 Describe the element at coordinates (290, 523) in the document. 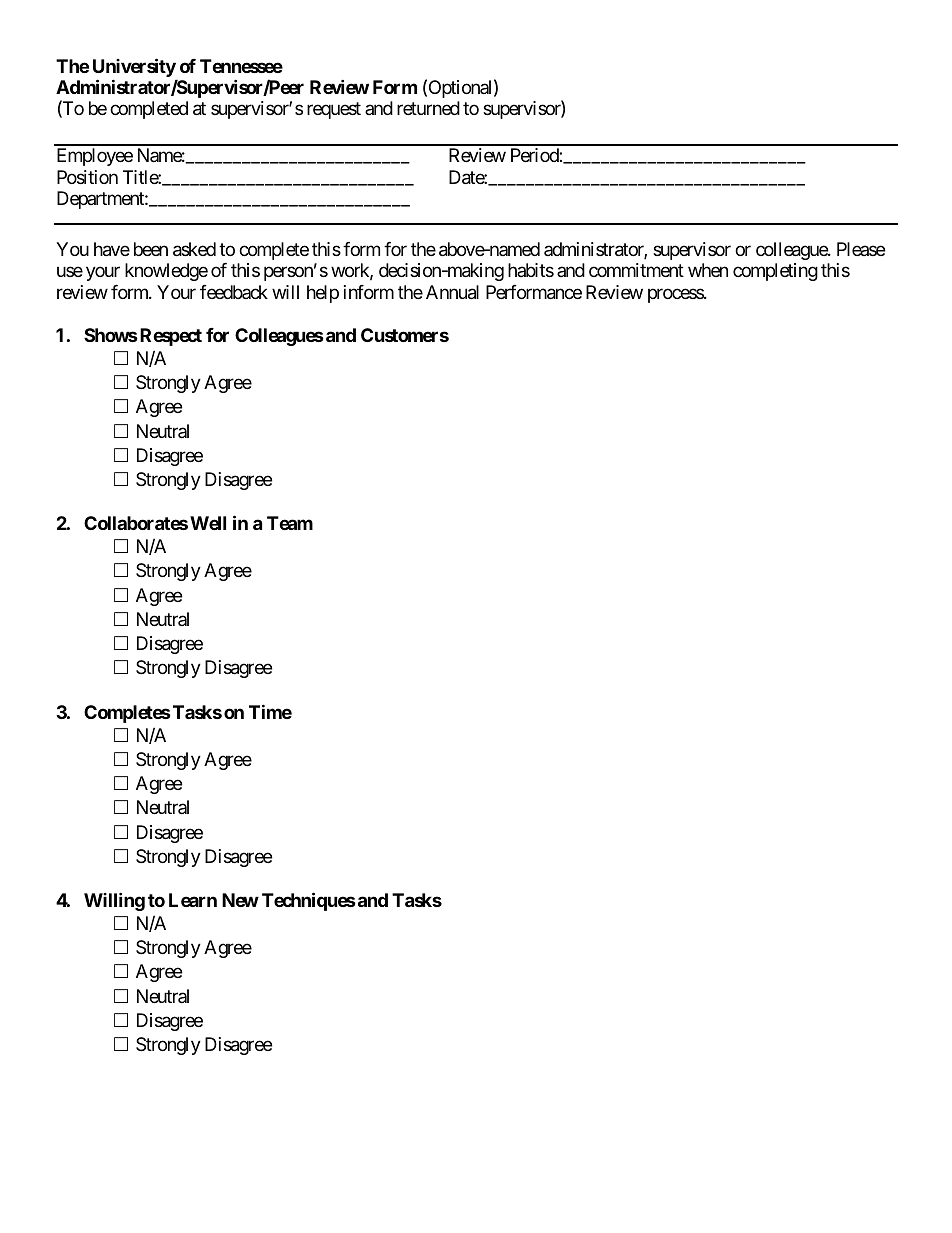

I see `Team` at that location.
